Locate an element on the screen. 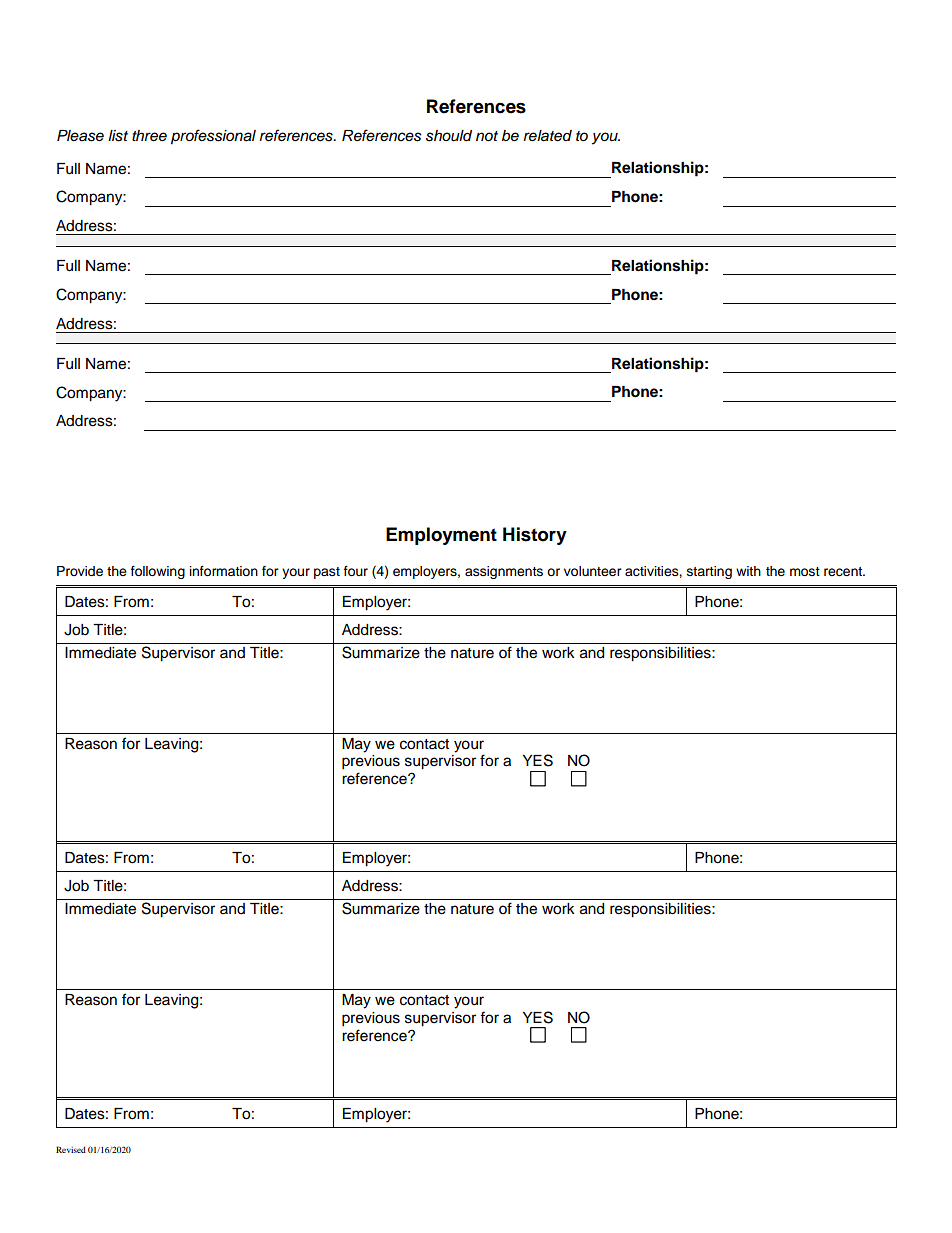  related is located at coordinates (548, 136).
